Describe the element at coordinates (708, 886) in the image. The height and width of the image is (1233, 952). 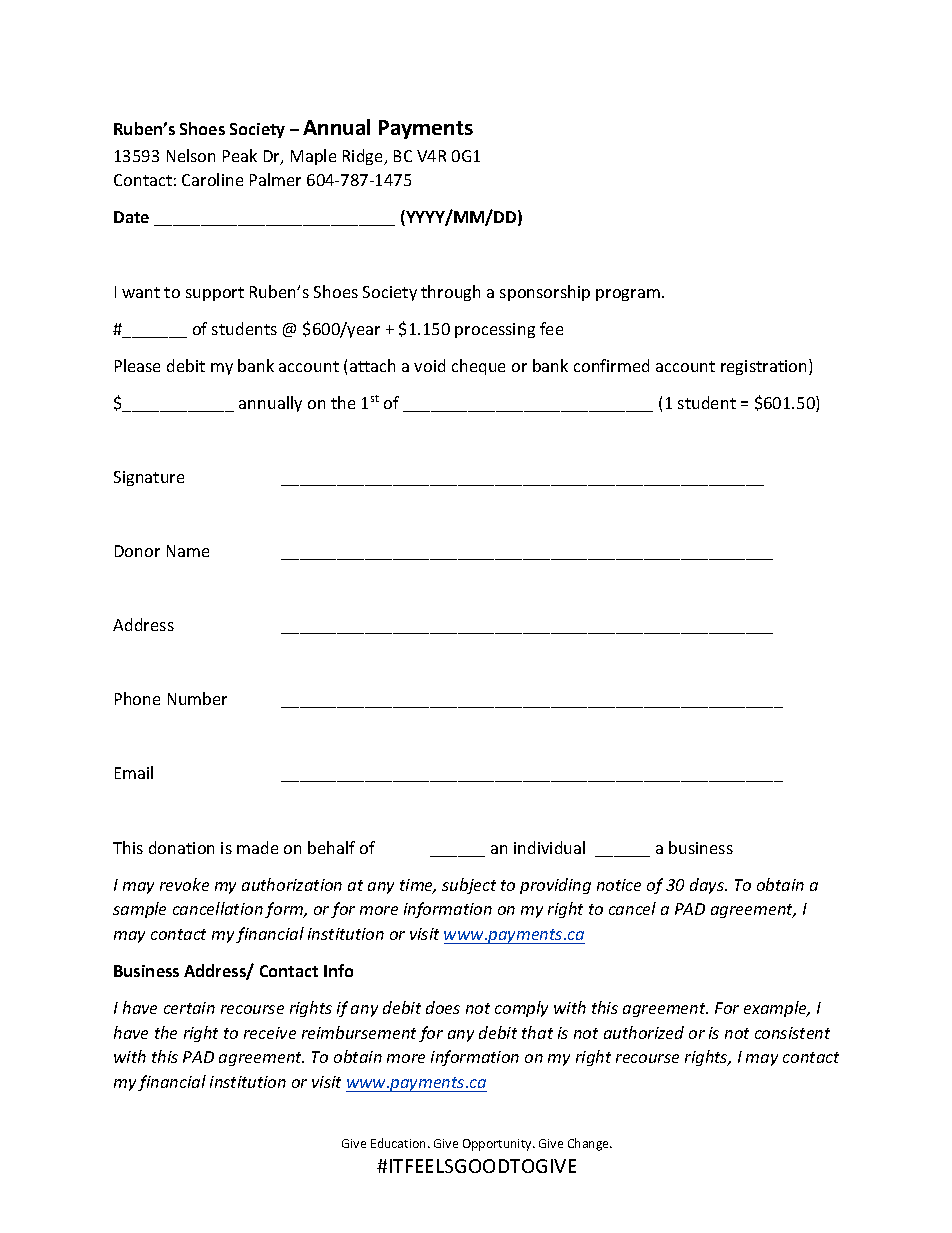
I see `days` at that location.
